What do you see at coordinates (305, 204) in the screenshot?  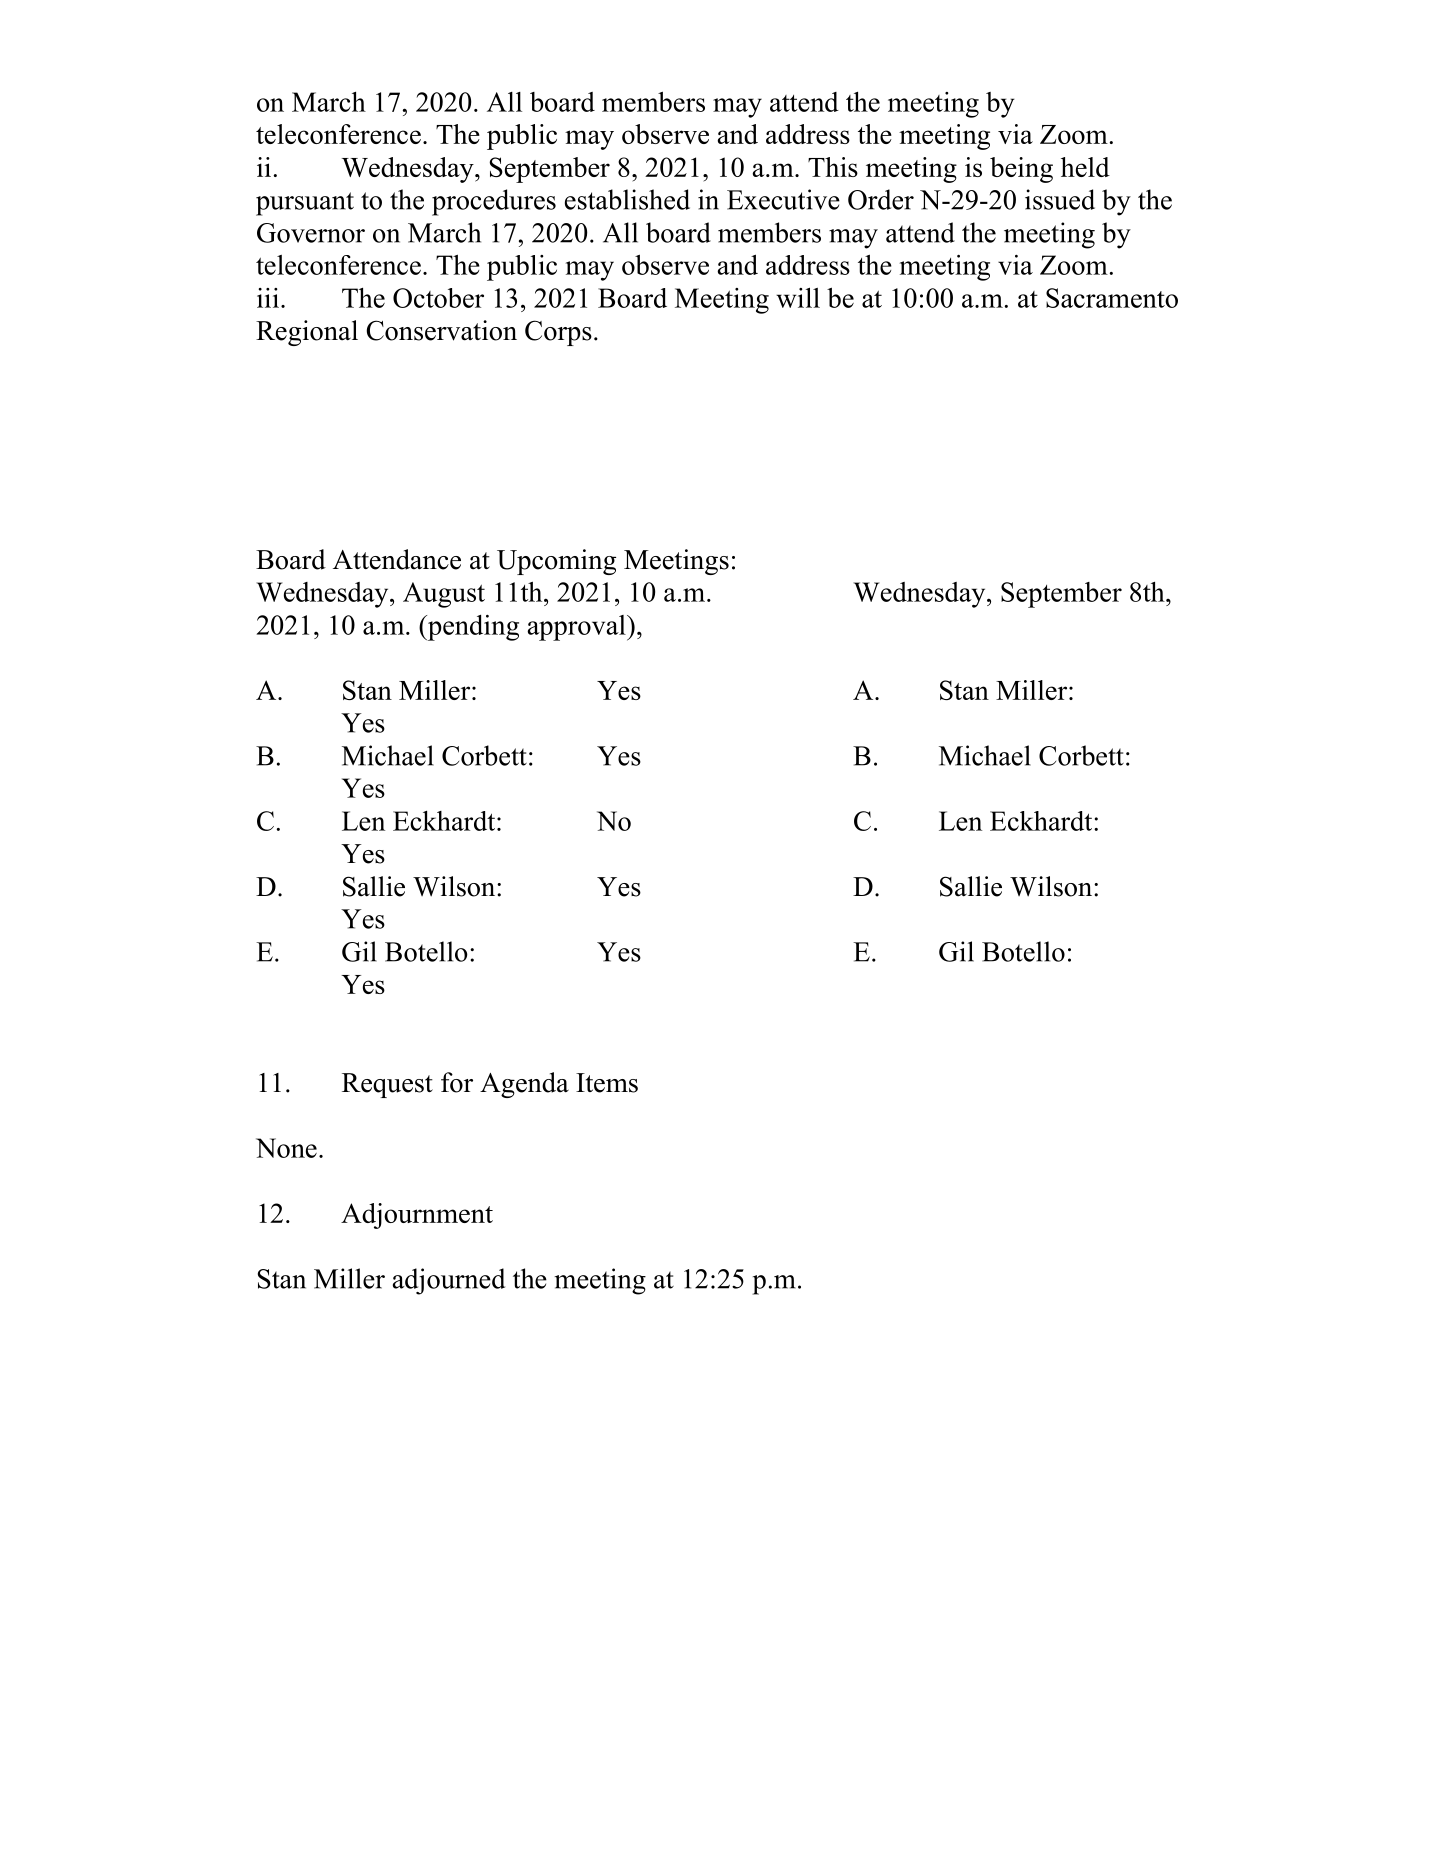 I see `pursuant` at bounding box center [305, 204].
